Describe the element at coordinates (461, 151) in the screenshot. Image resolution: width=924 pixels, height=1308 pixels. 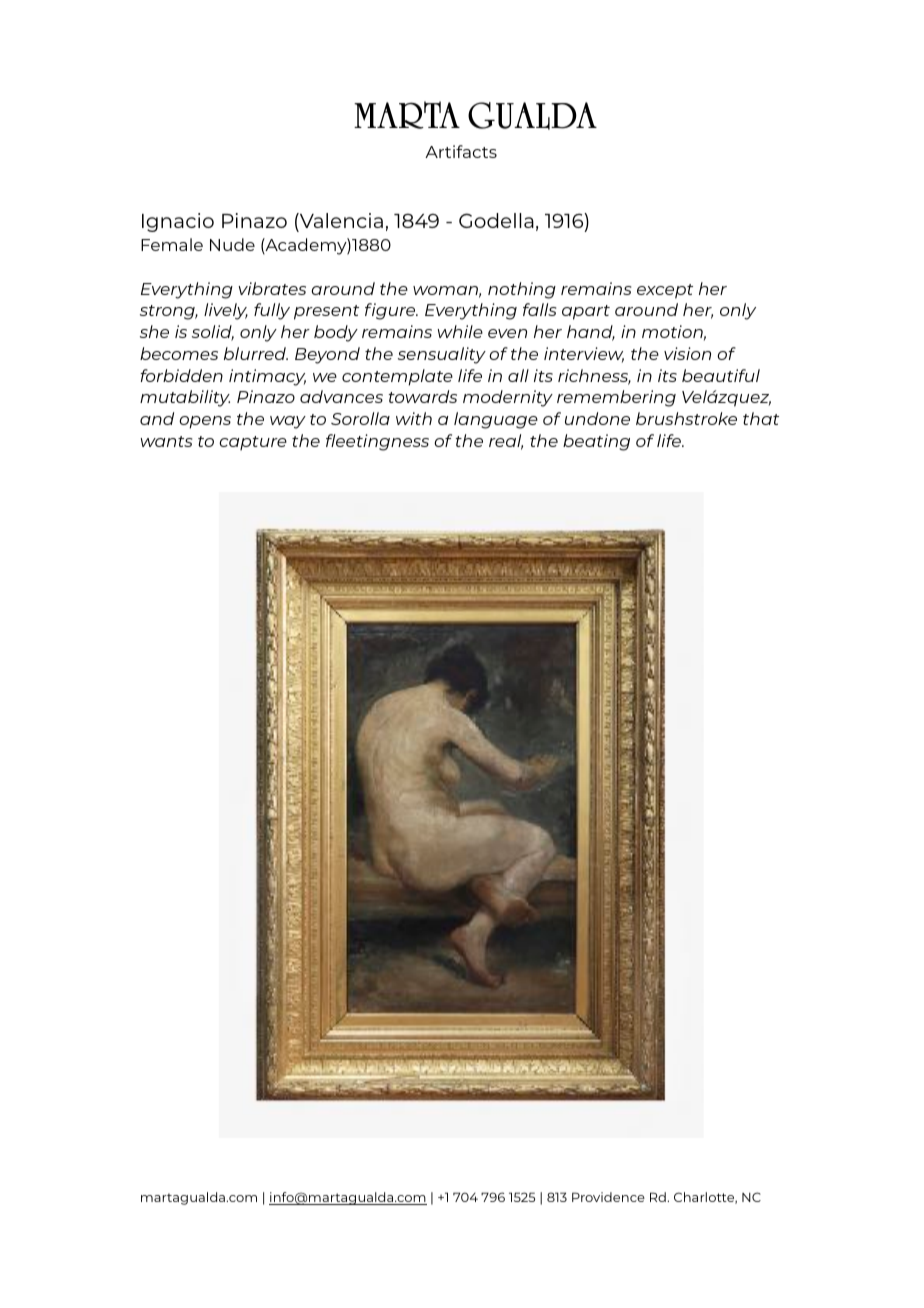
I see `Artifacts` at that location.
